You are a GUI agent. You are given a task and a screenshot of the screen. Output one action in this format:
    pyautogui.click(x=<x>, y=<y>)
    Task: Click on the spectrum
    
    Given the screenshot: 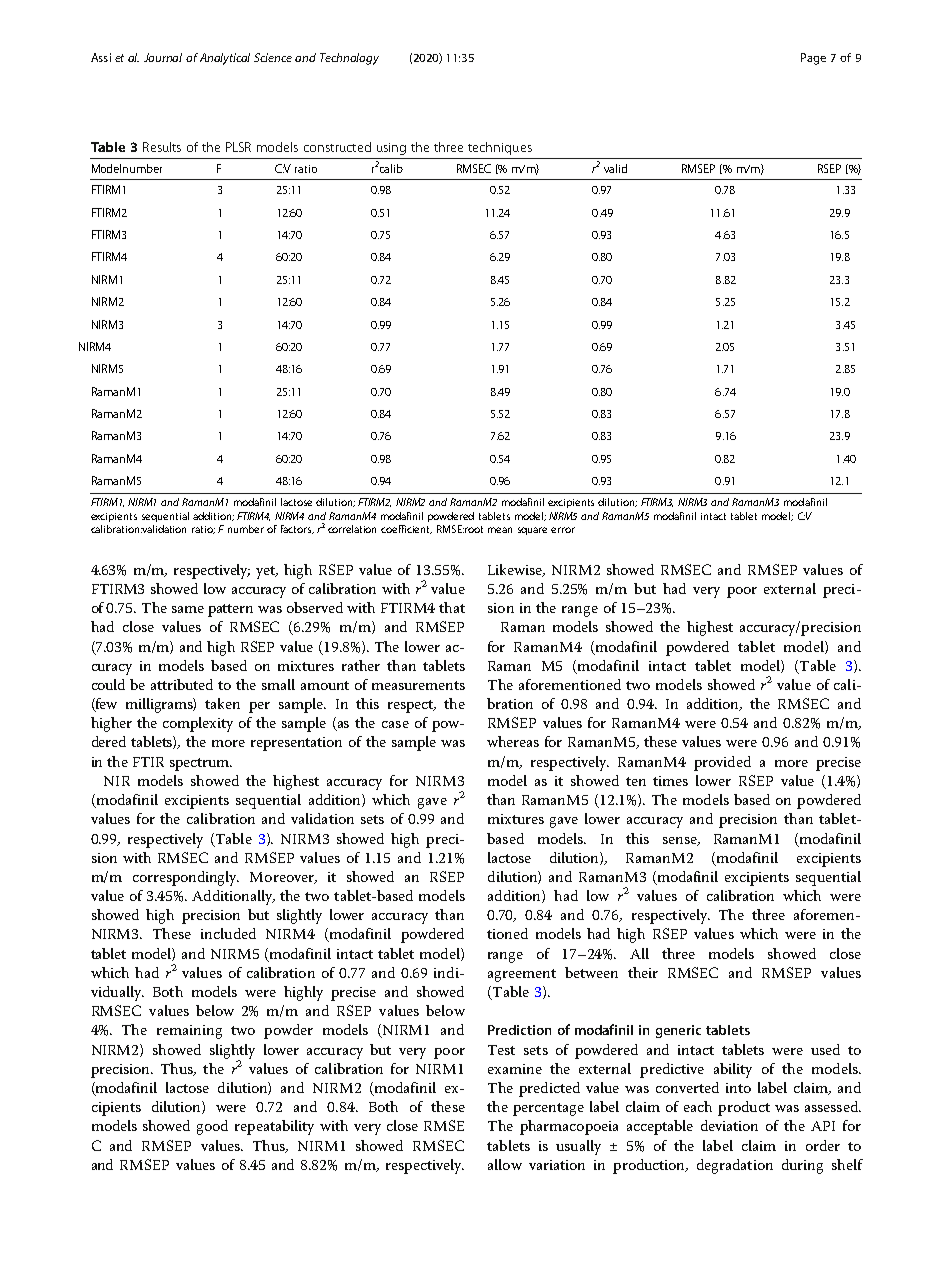 What is the action you would take?
    pyautogui.click(x=200, y=764)
